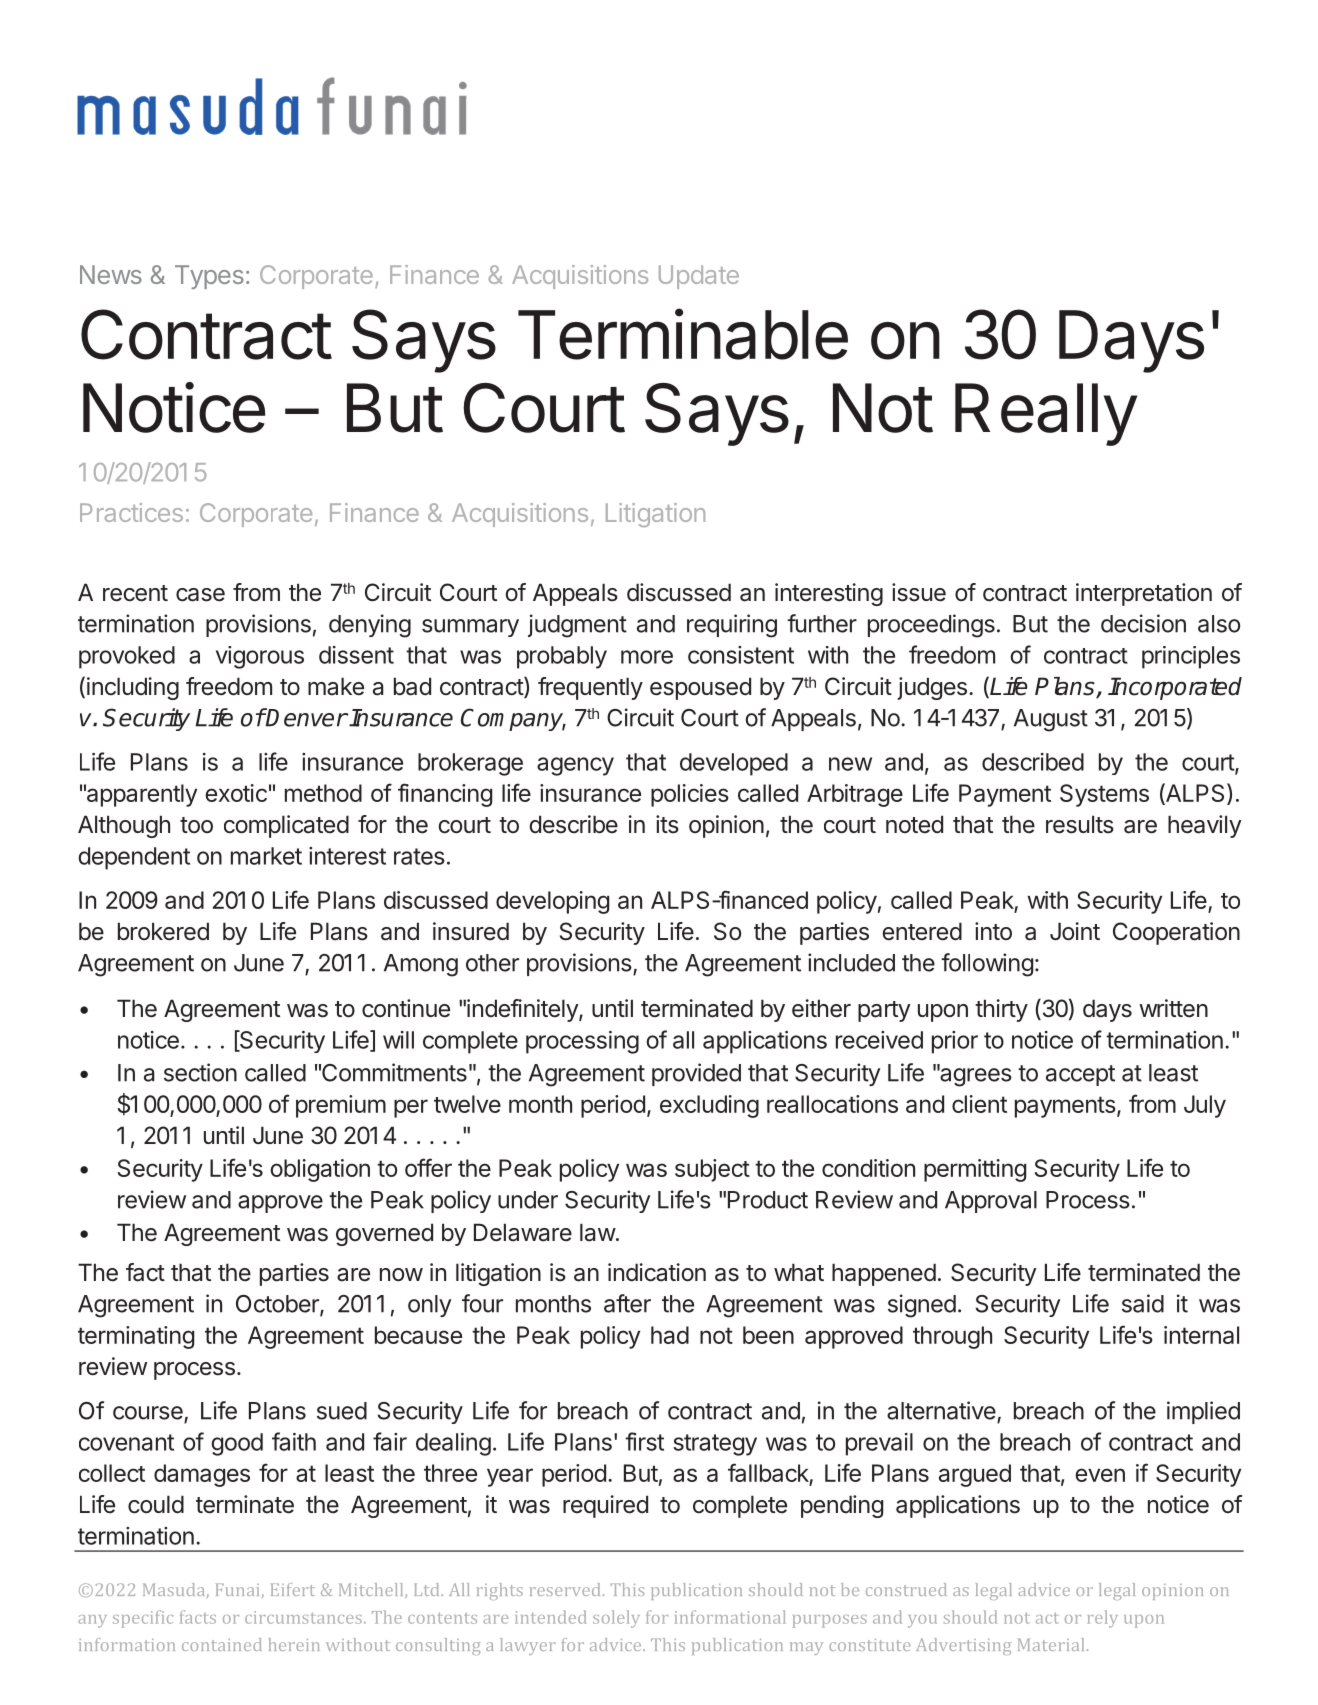 This screenshot has width=1318, height=1705. I want to click on developed, so click(734, 764).
